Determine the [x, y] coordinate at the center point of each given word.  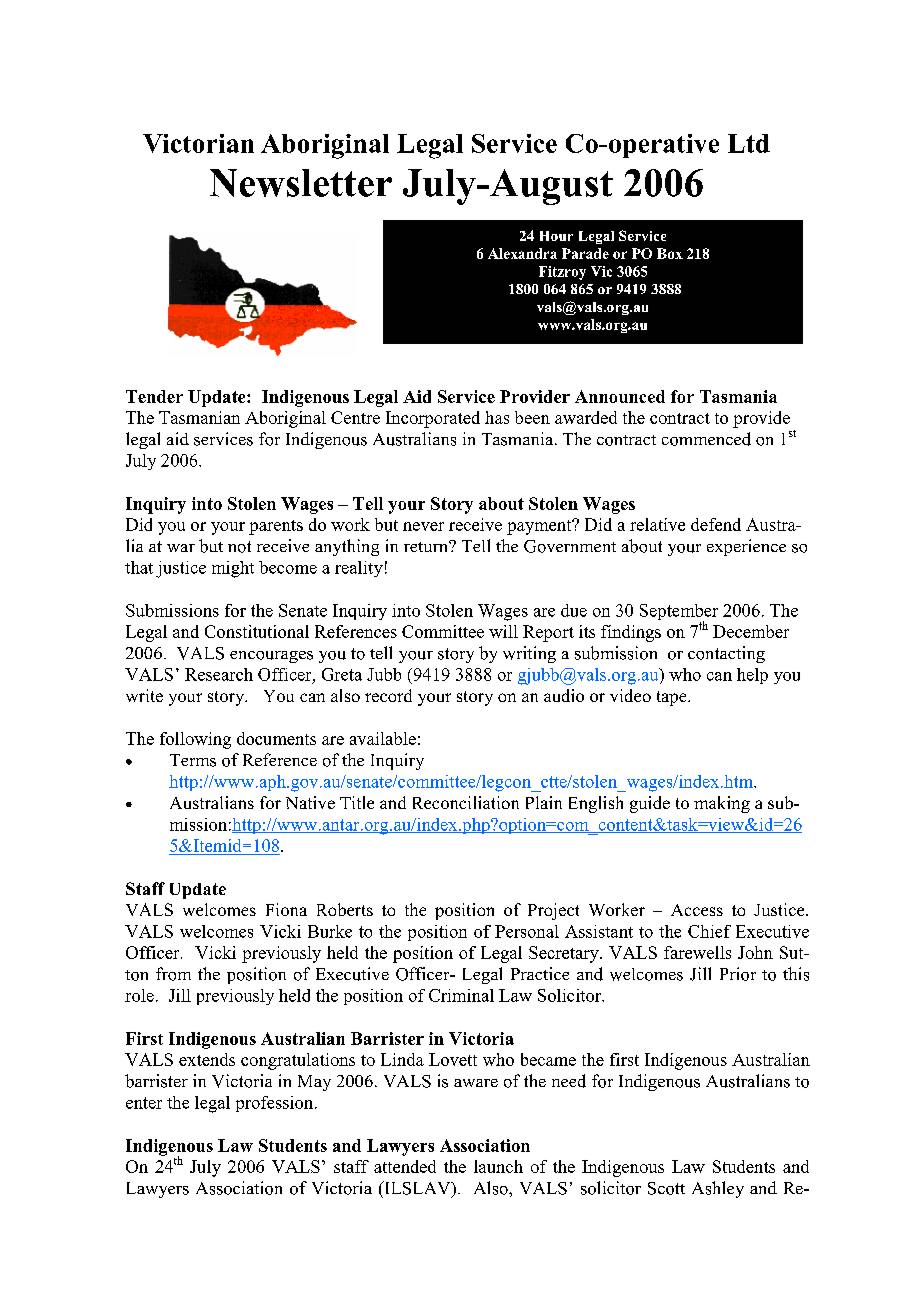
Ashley [718, 1189]
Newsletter [301, 183]
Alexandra [522, 253]
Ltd [749, 143]
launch [498, 1166]
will [503, 631]
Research [219, 674]
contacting [726, 654]
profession [276, 1104]
